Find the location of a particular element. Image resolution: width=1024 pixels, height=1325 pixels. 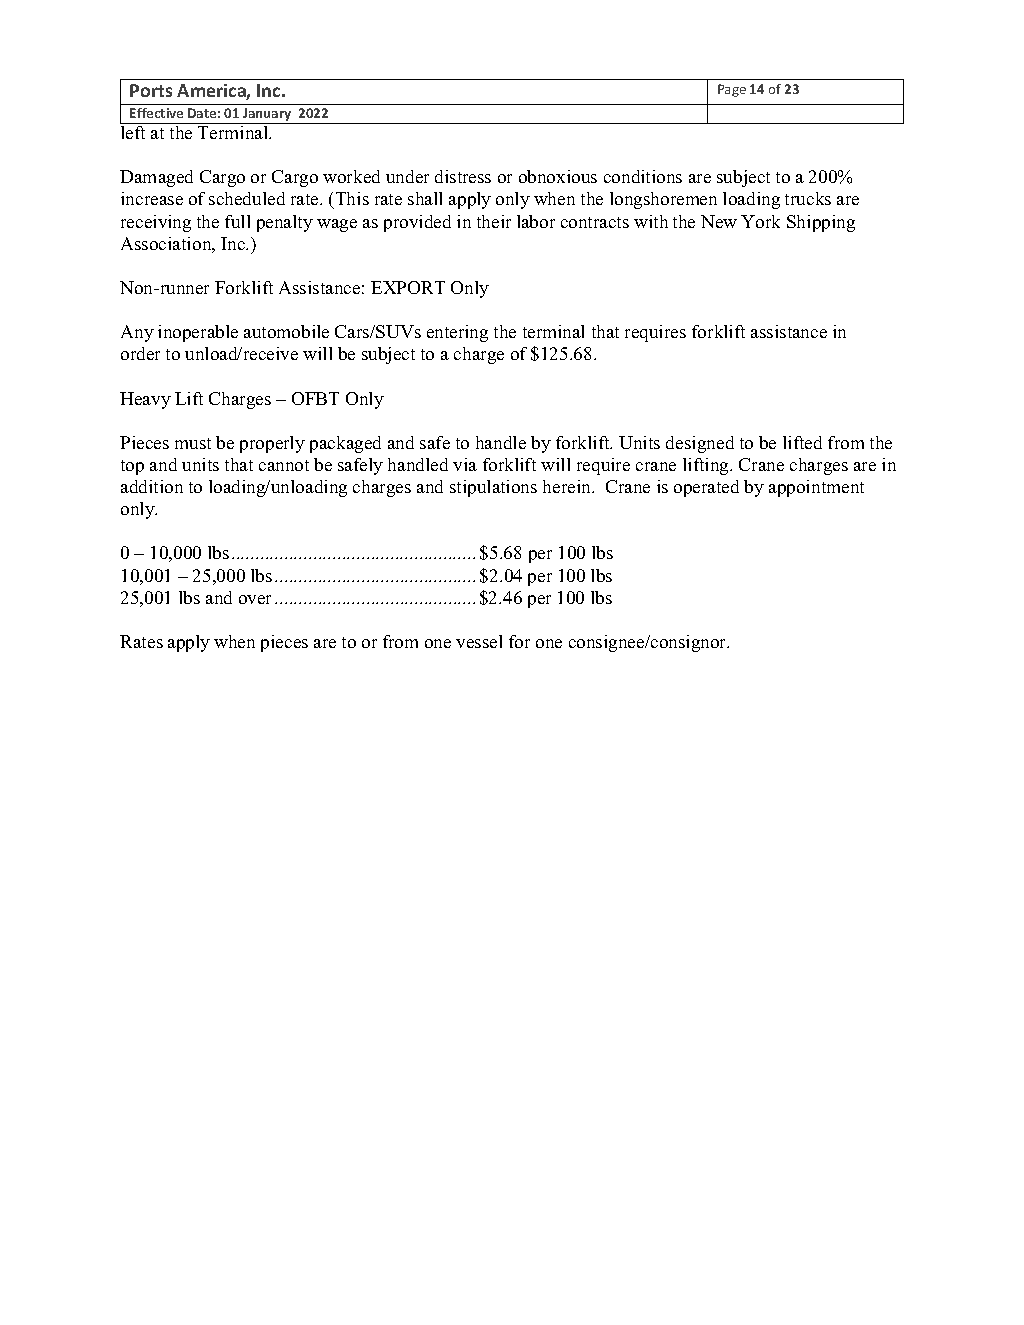

Page is located at coordinates (732, 90).
